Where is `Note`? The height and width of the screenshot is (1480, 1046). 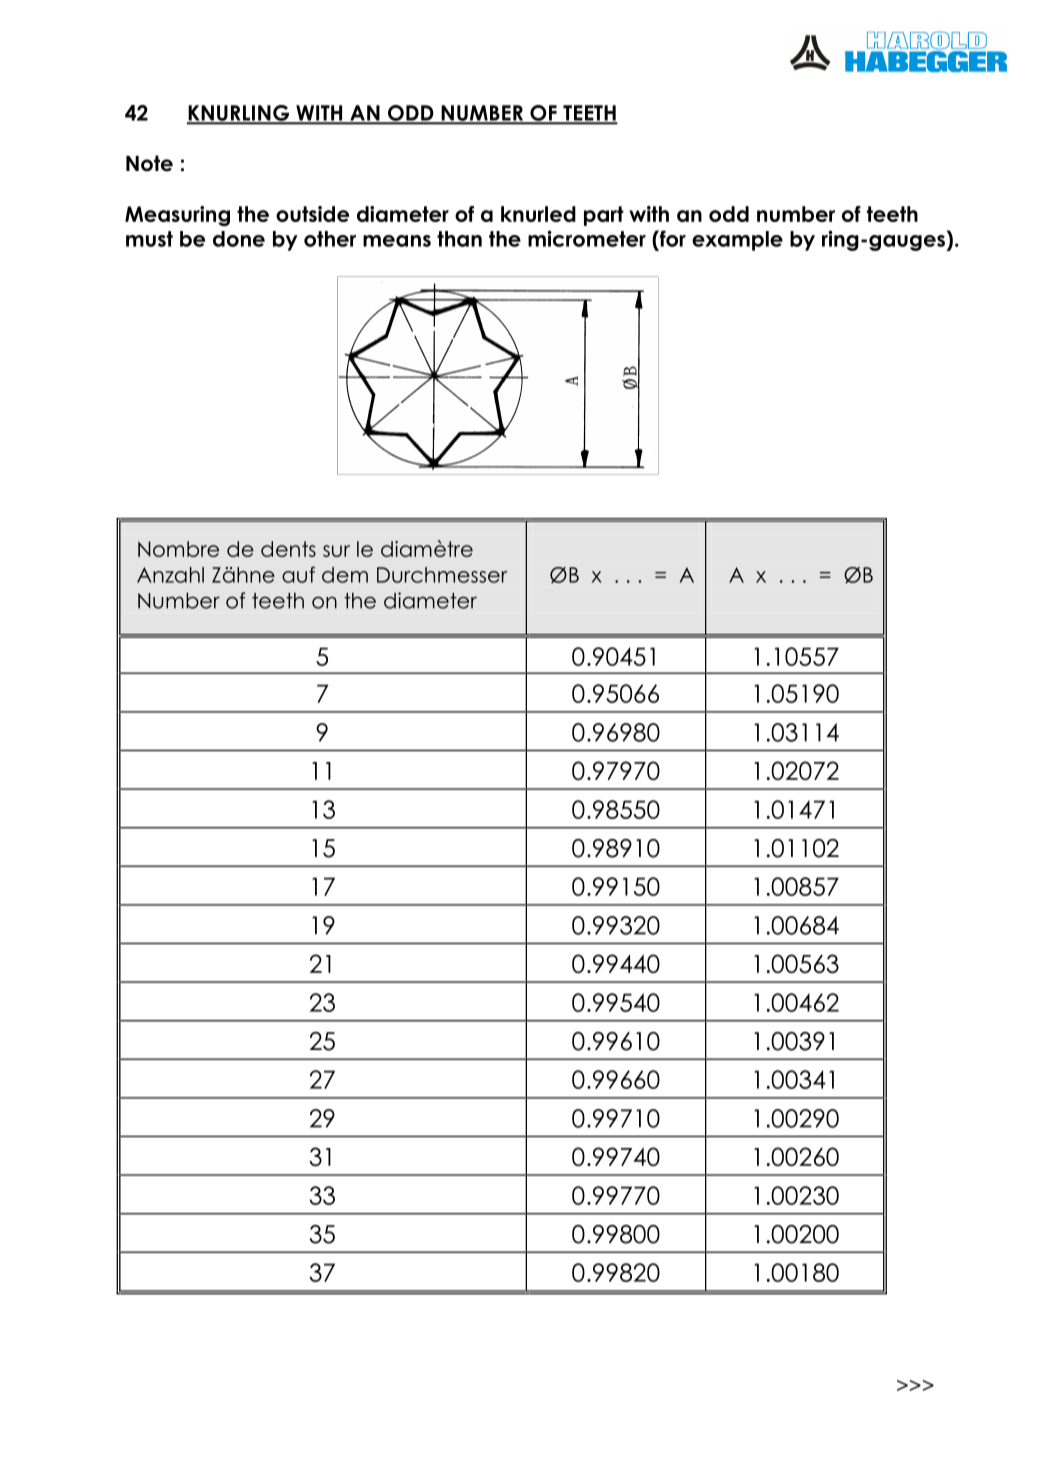
Note is located at coordinates (149, 163).
